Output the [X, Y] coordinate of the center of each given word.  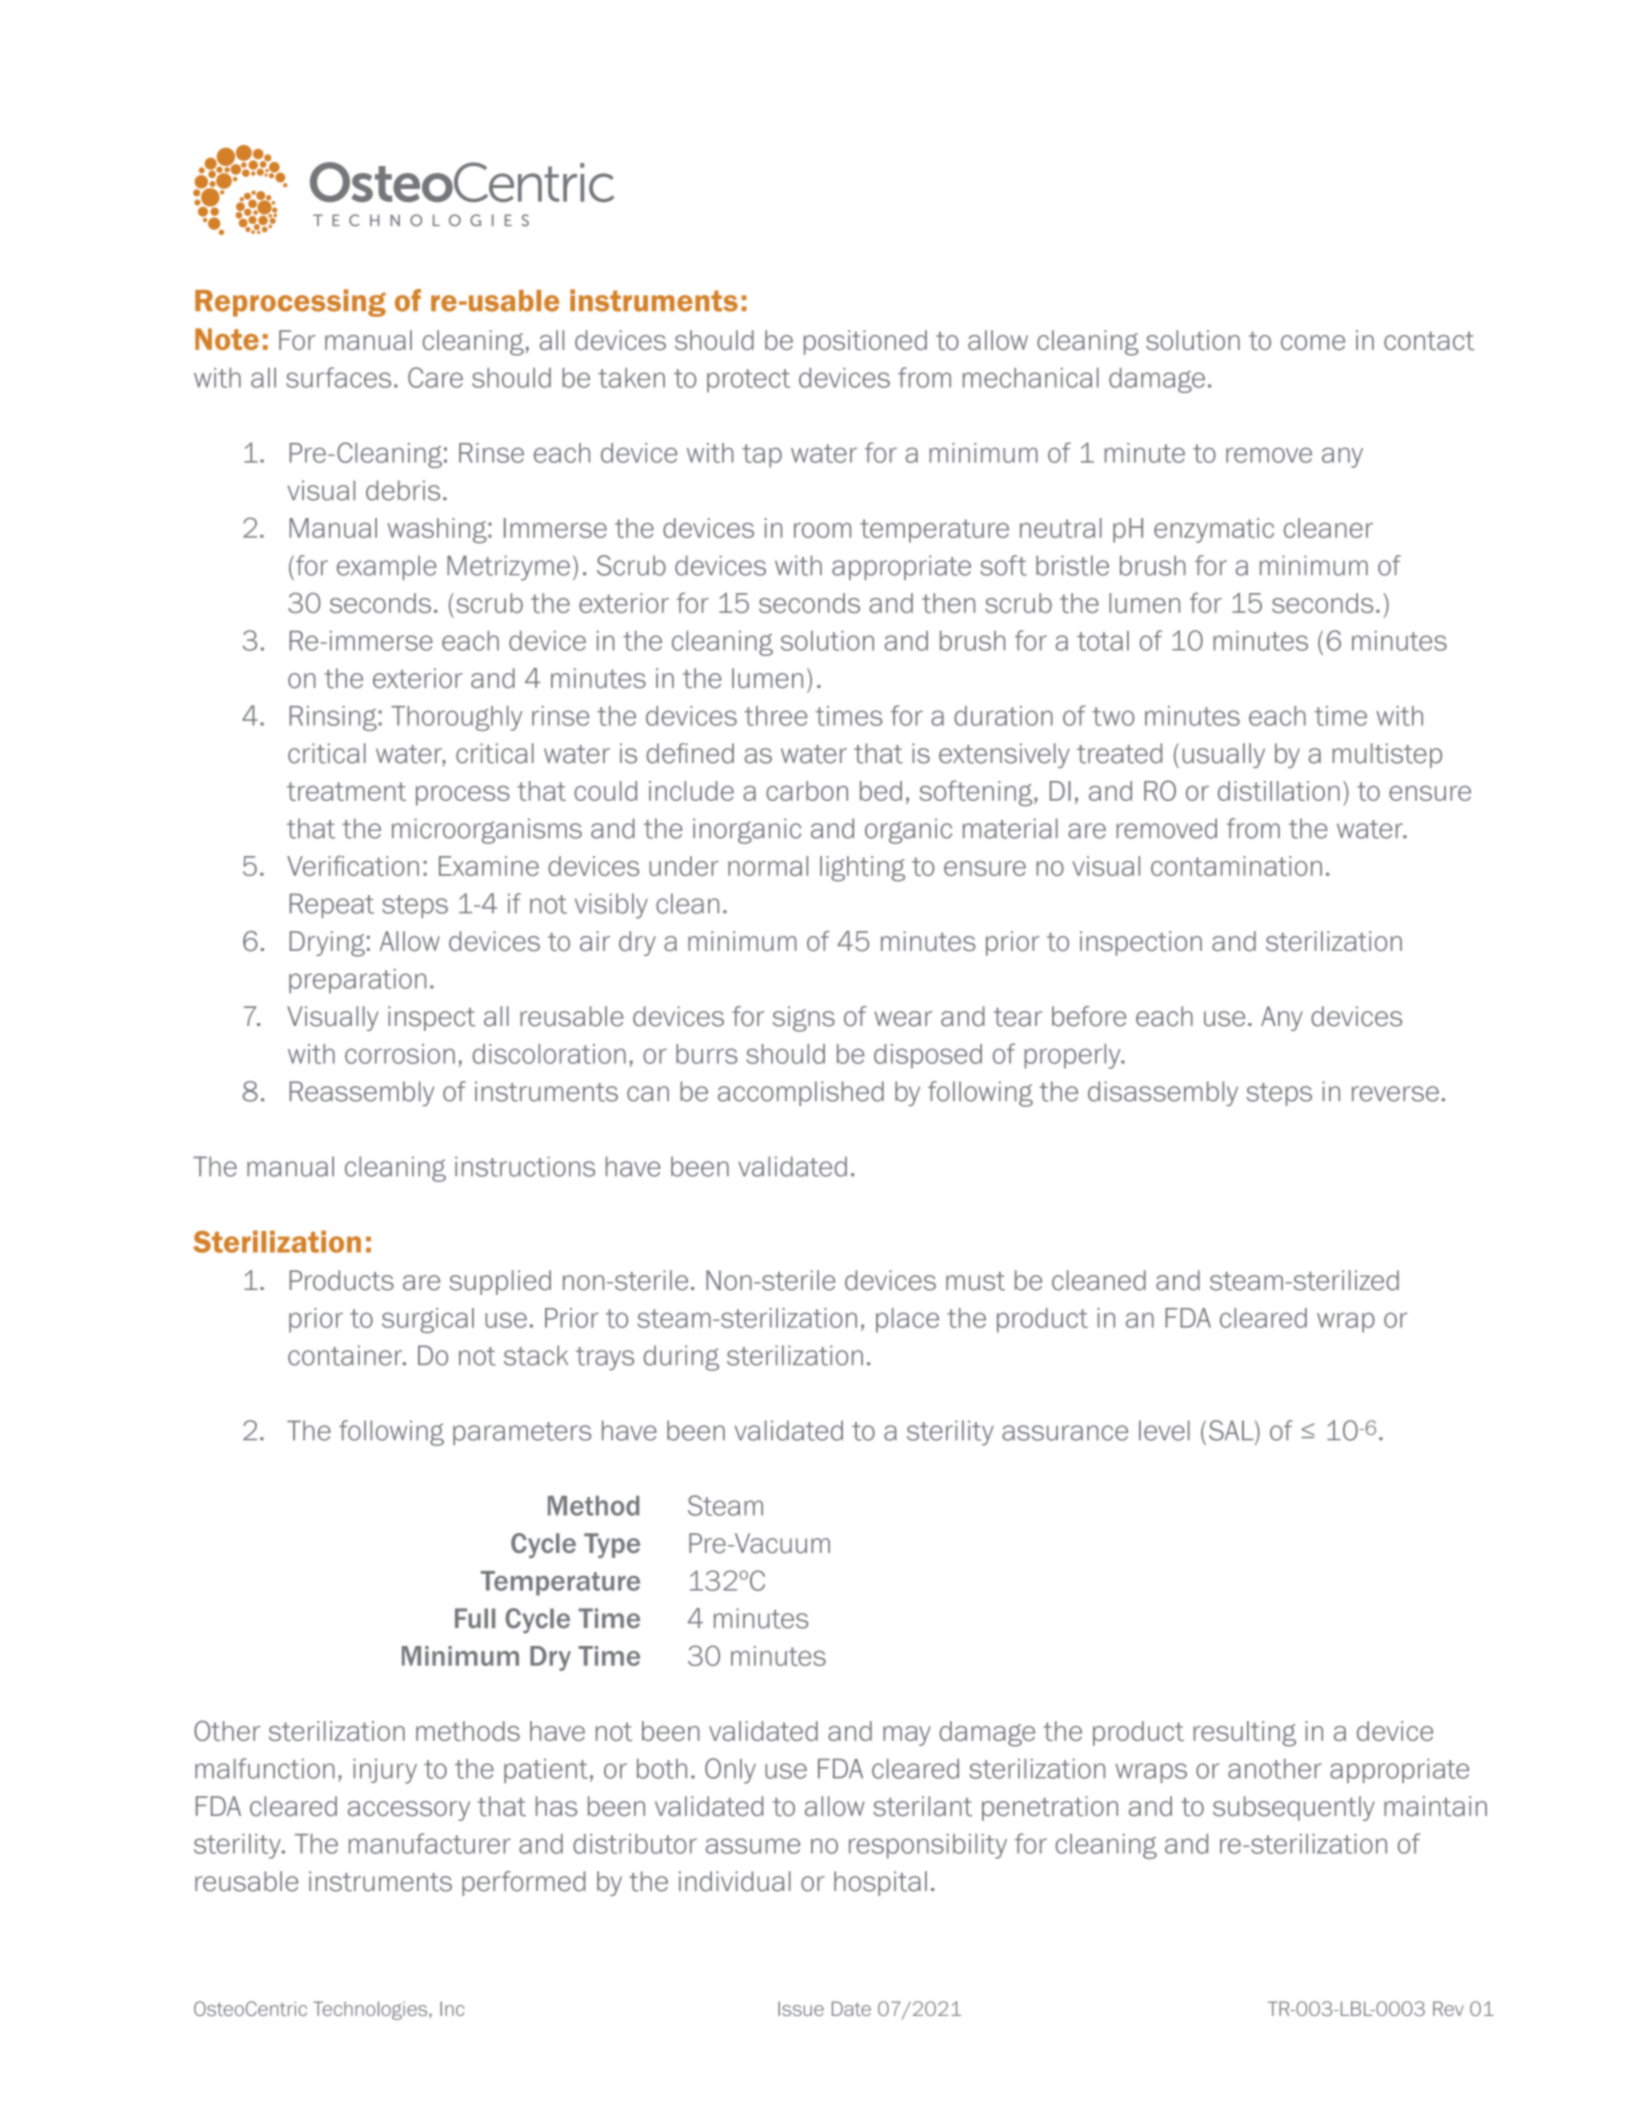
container [346, 1355]
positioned [865, 342]
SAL [1232, 1430]
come [1313, 342]
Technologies [371, 2010]
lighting [862, 869]
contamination [1236, 866]
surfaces [338, 377]
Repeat [332, 905]
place [907, 1320]
